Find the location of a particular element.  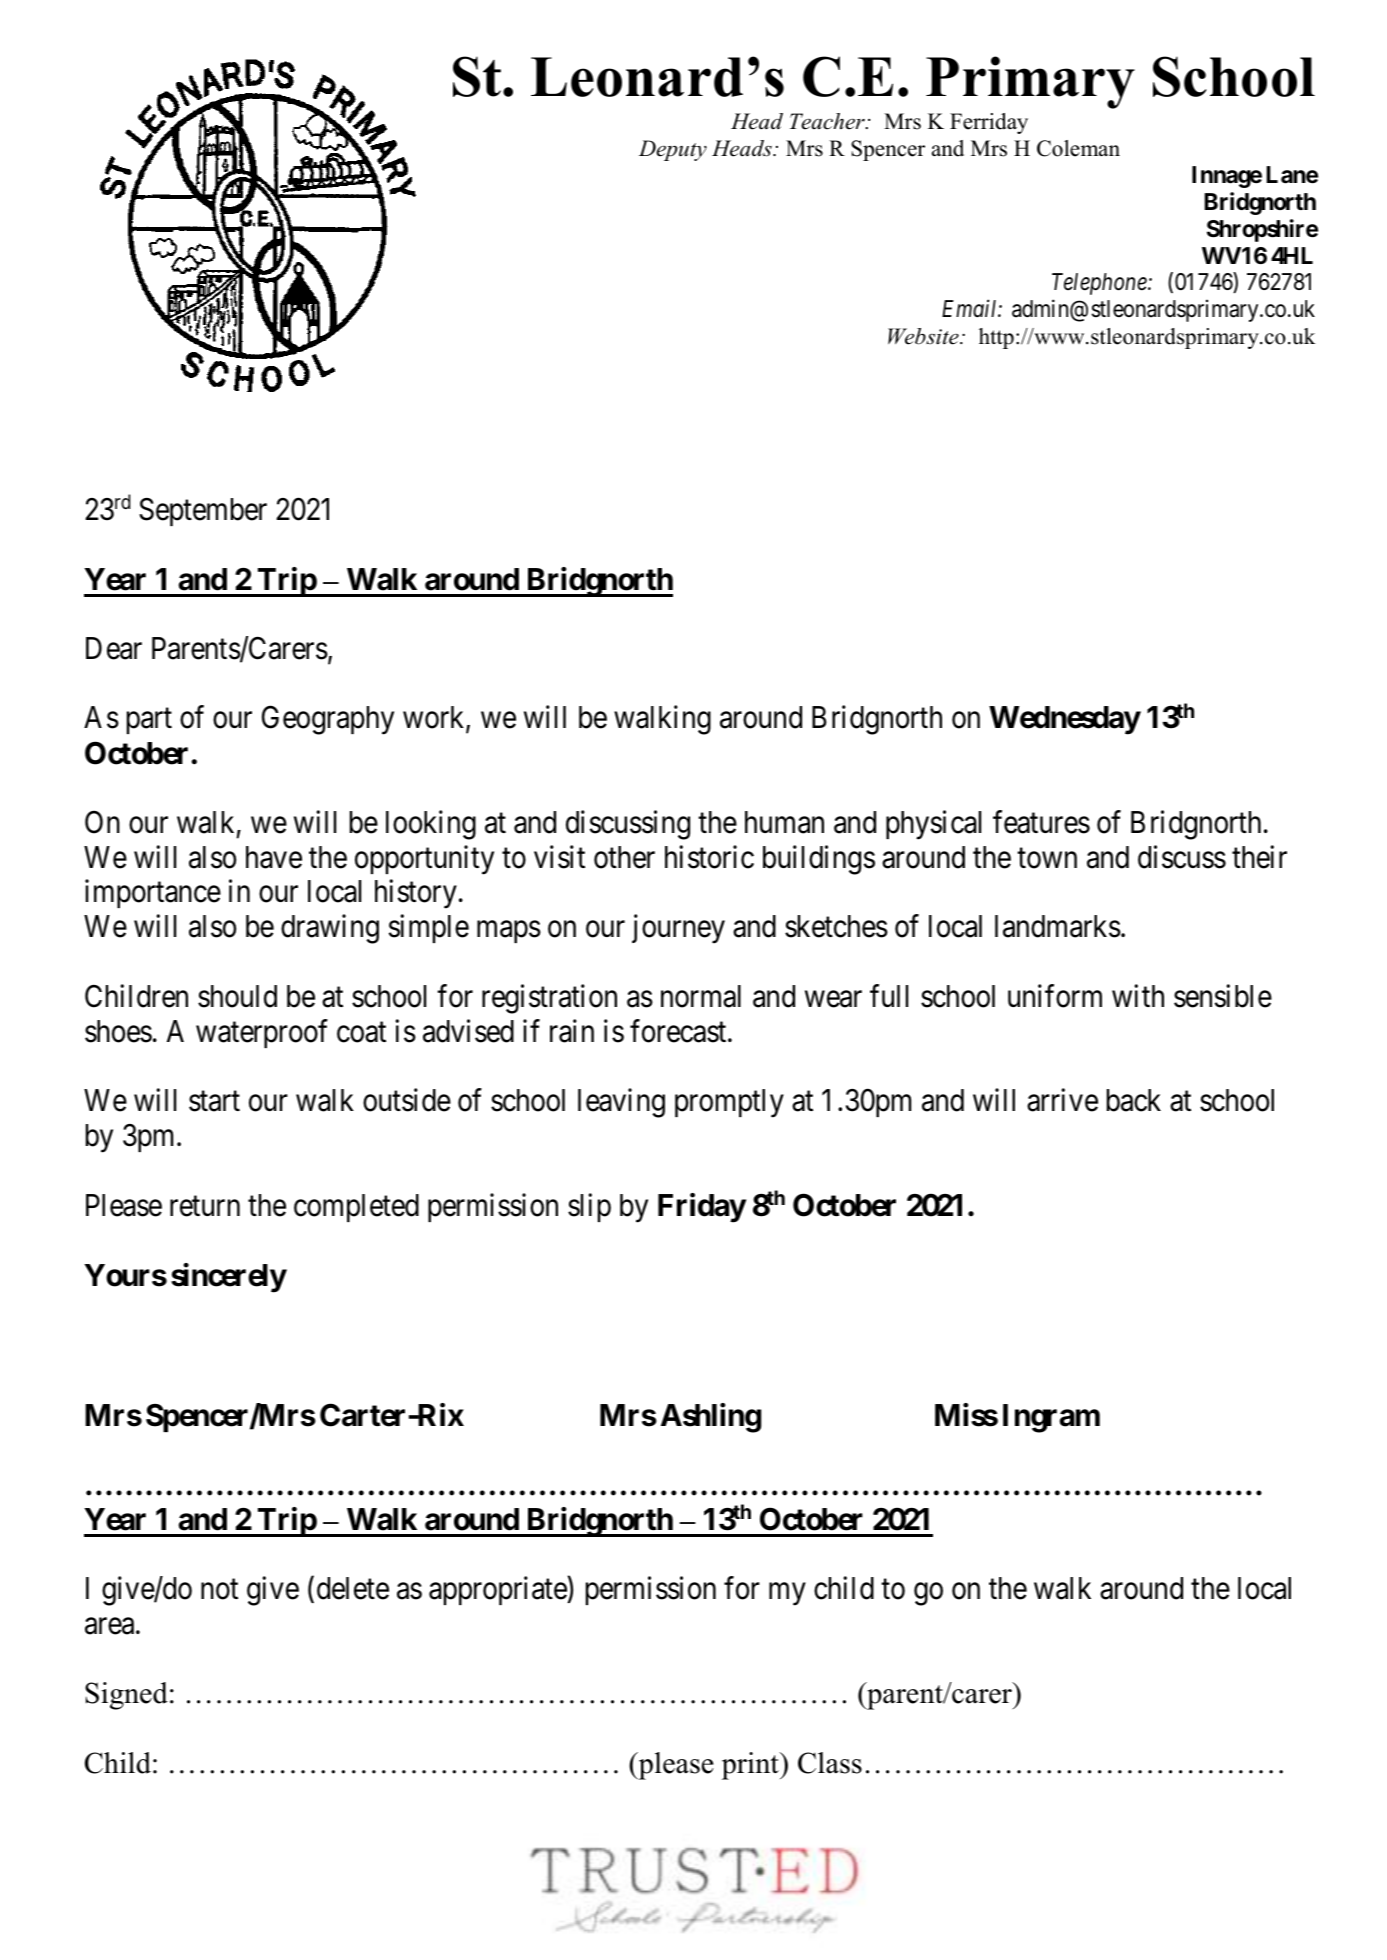

Friday is located at coordinates (702, 1208).
